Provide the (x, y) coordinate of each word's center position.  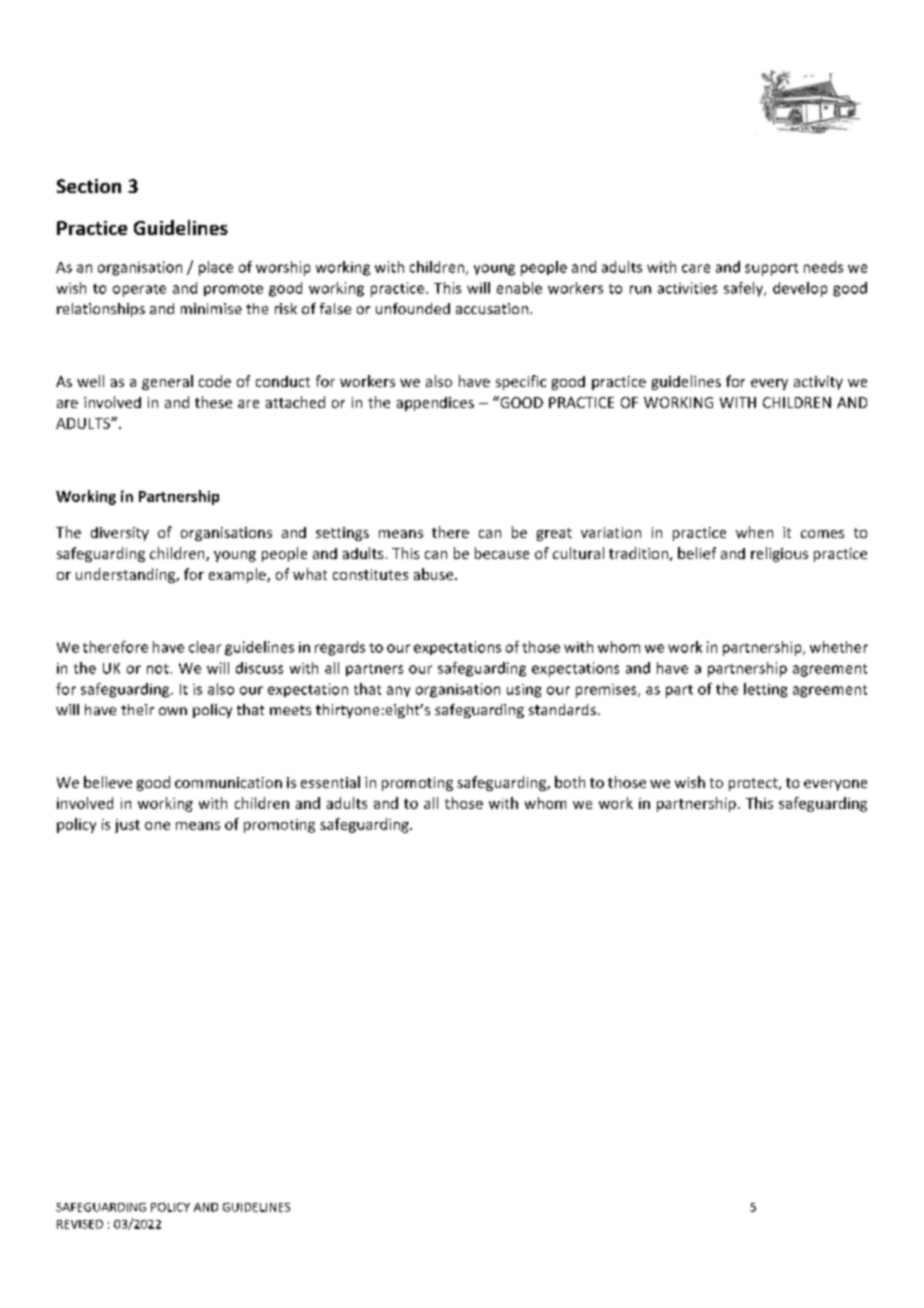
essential (330, 782)
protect (754, 784)
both (570, 782)
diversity (120, 534)
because (502, 553)
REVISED (80, 1224)
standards (562, 709)
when (754, 532)
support (771, 269)
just (127, 826)
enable (519, 288)
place (216, 268)
